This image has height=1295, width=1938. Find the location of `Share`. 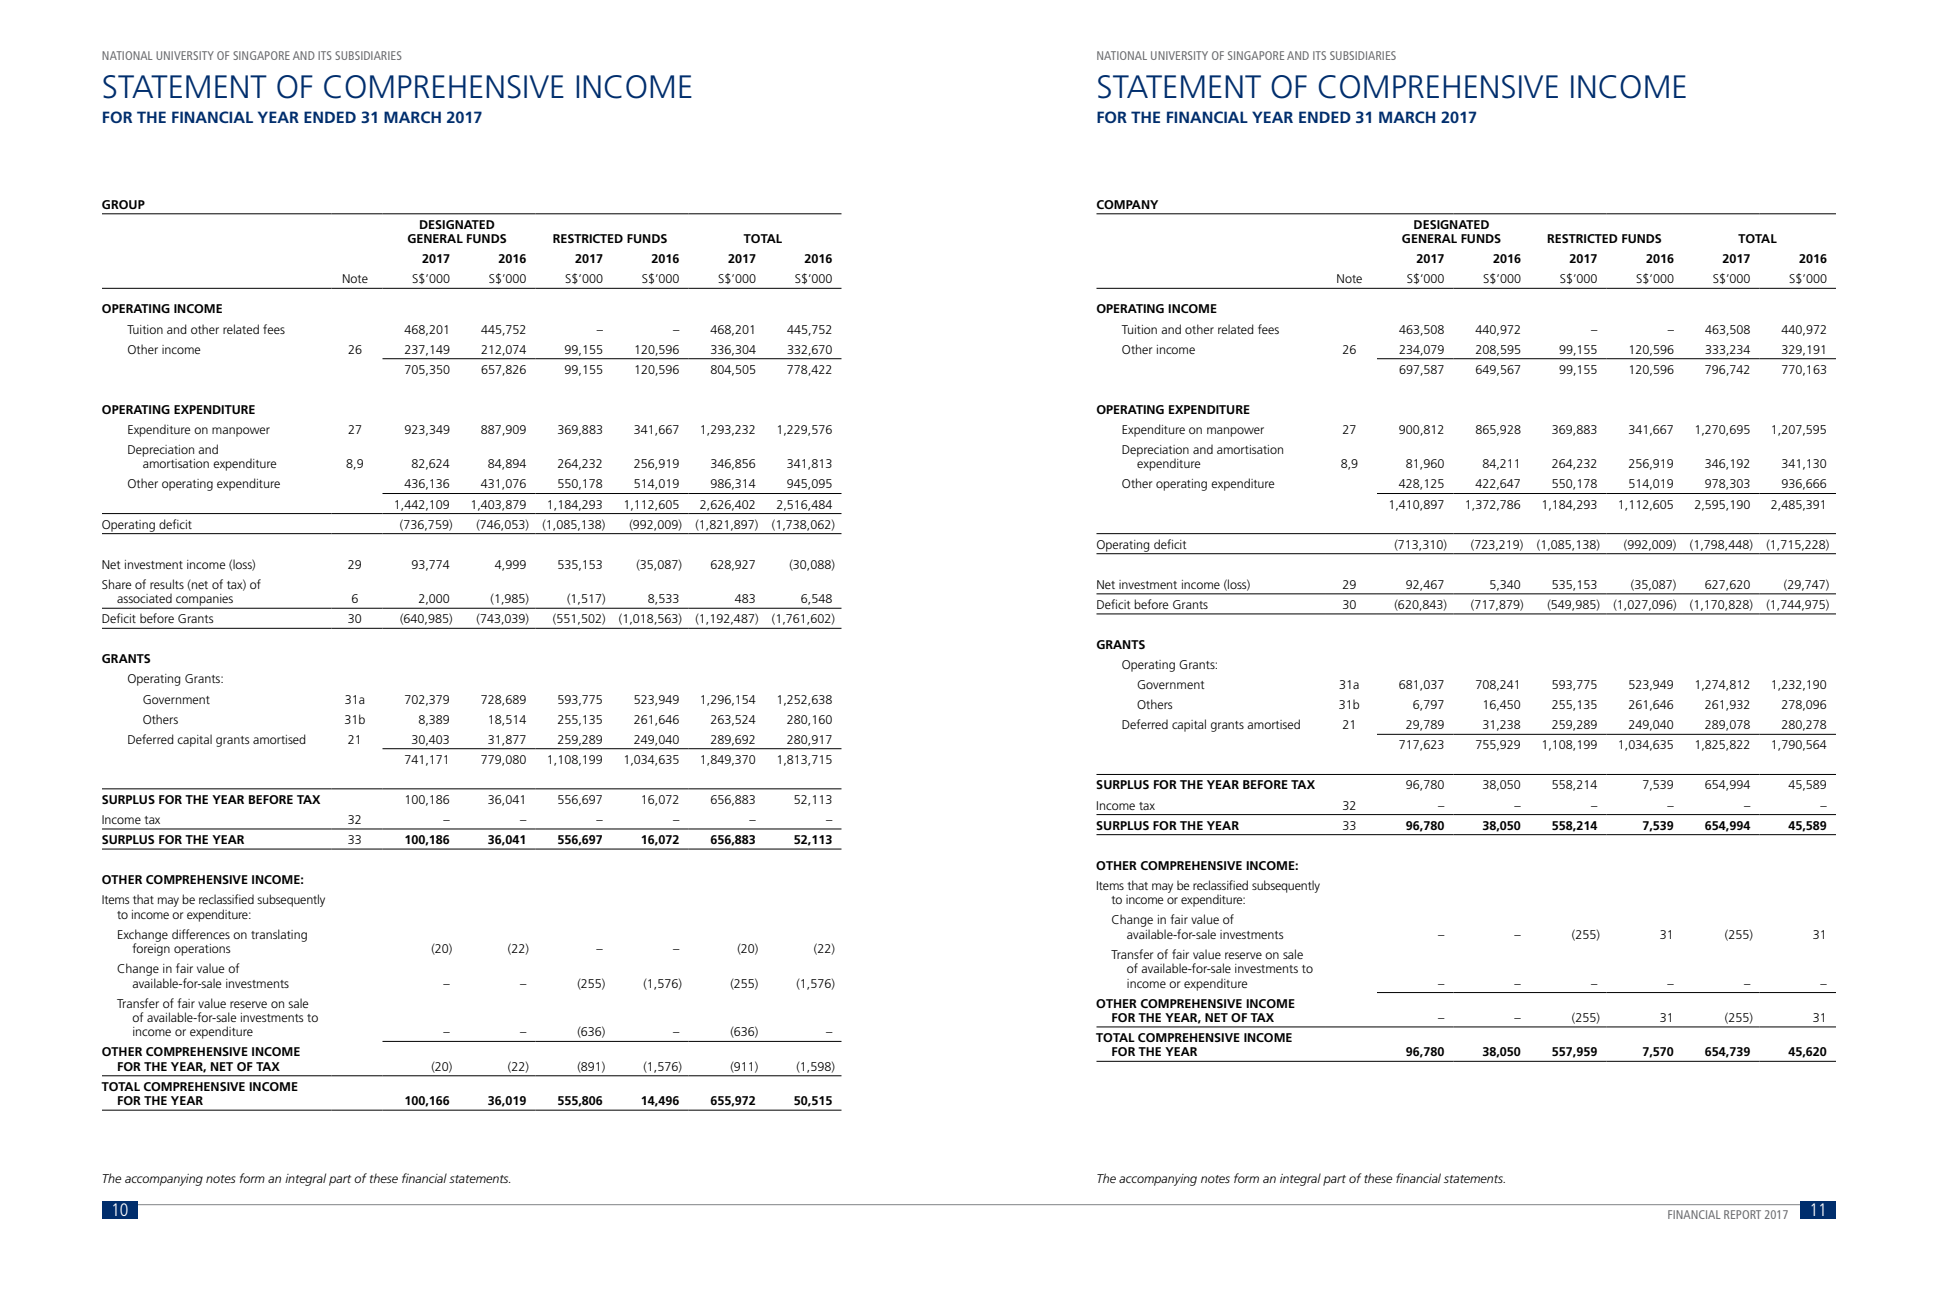

Share is located at coordinates (117, 584).
